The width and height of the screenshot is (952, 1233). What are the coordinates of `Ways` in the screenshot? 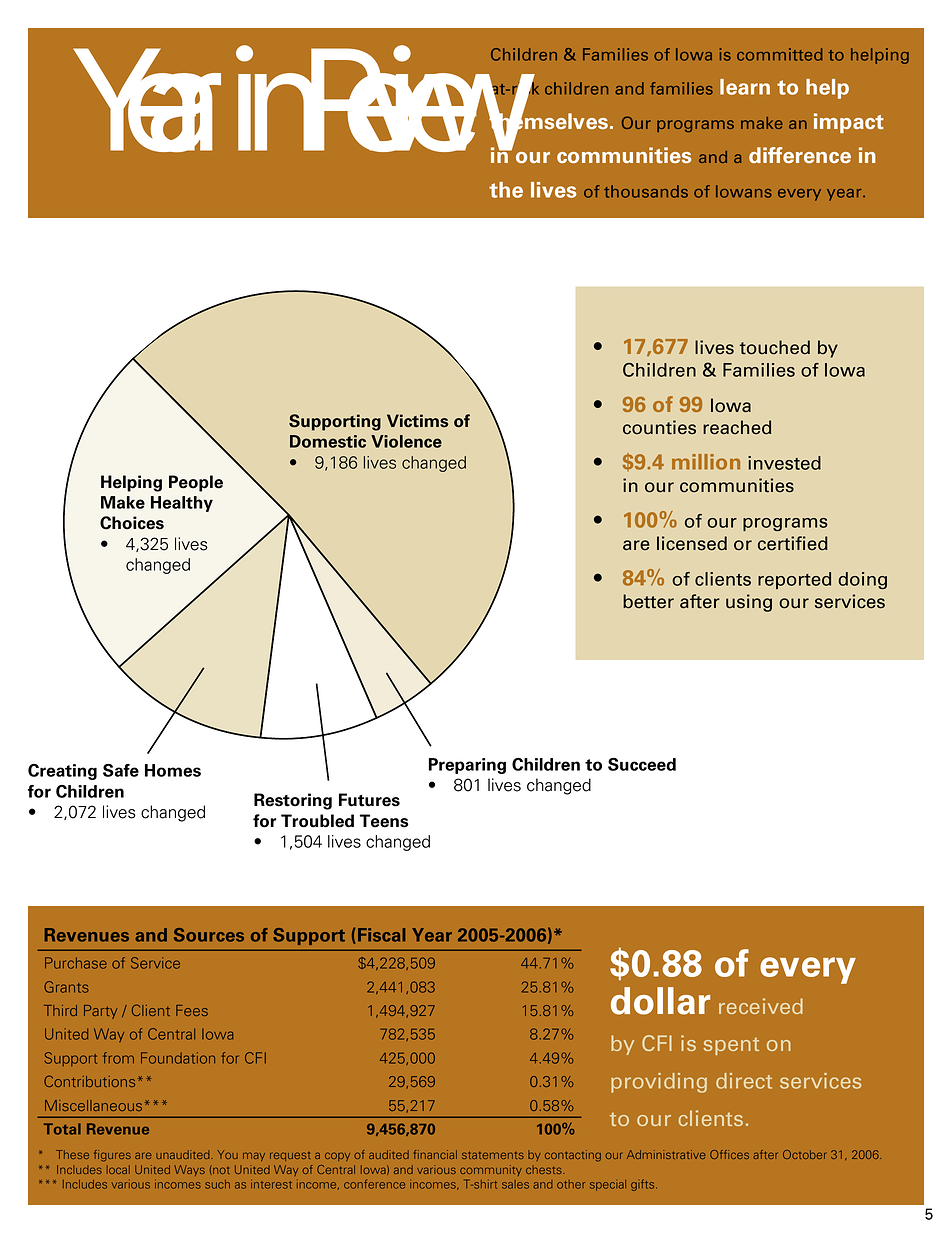 It's located at (189, 1170).
